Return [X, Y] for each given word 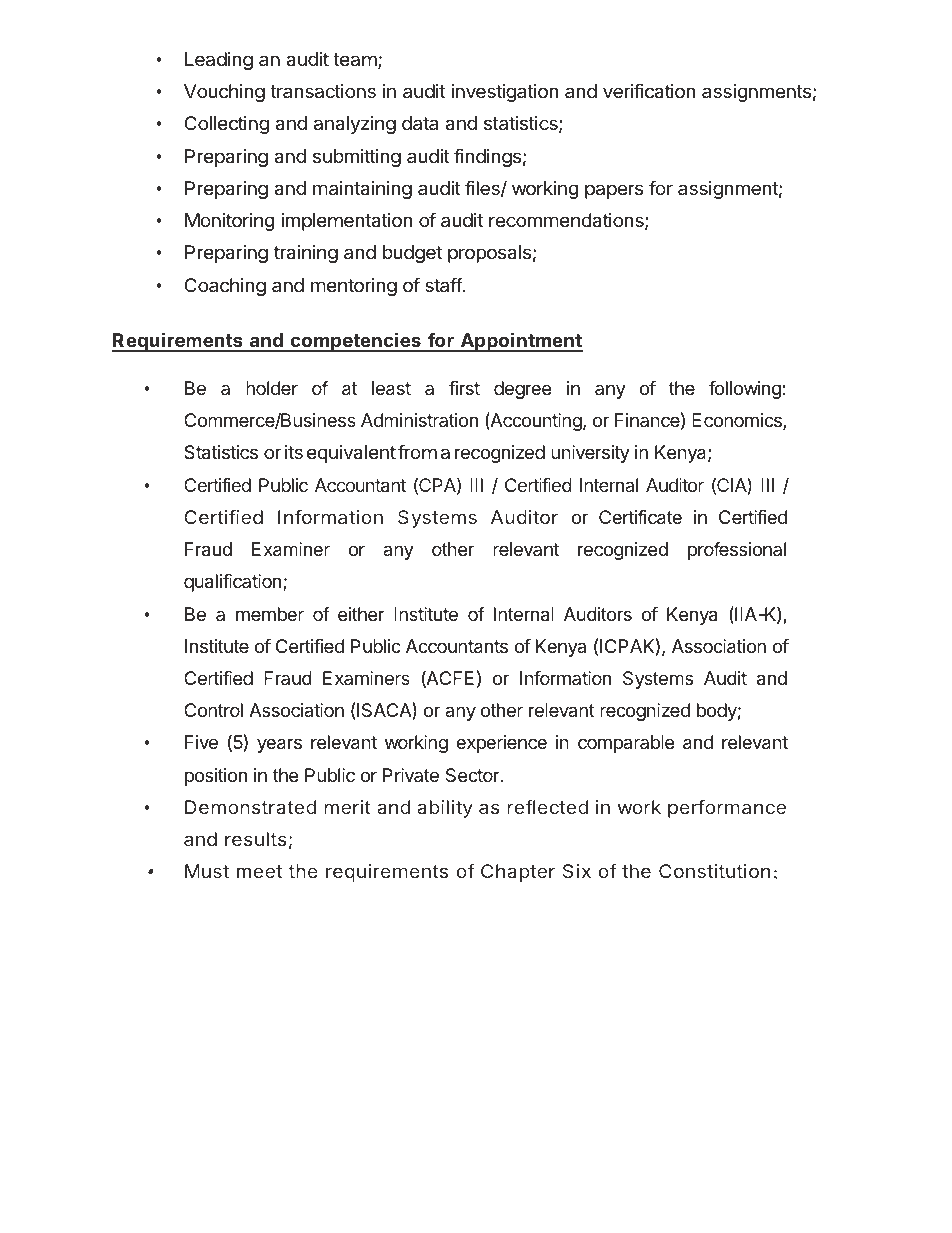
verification [649, 91]
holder [272, 388]
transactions [323, 91]
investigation [505, 93]
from [417, 452]
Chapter [518, 873]
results [256, 839]
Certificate [640, 517]
